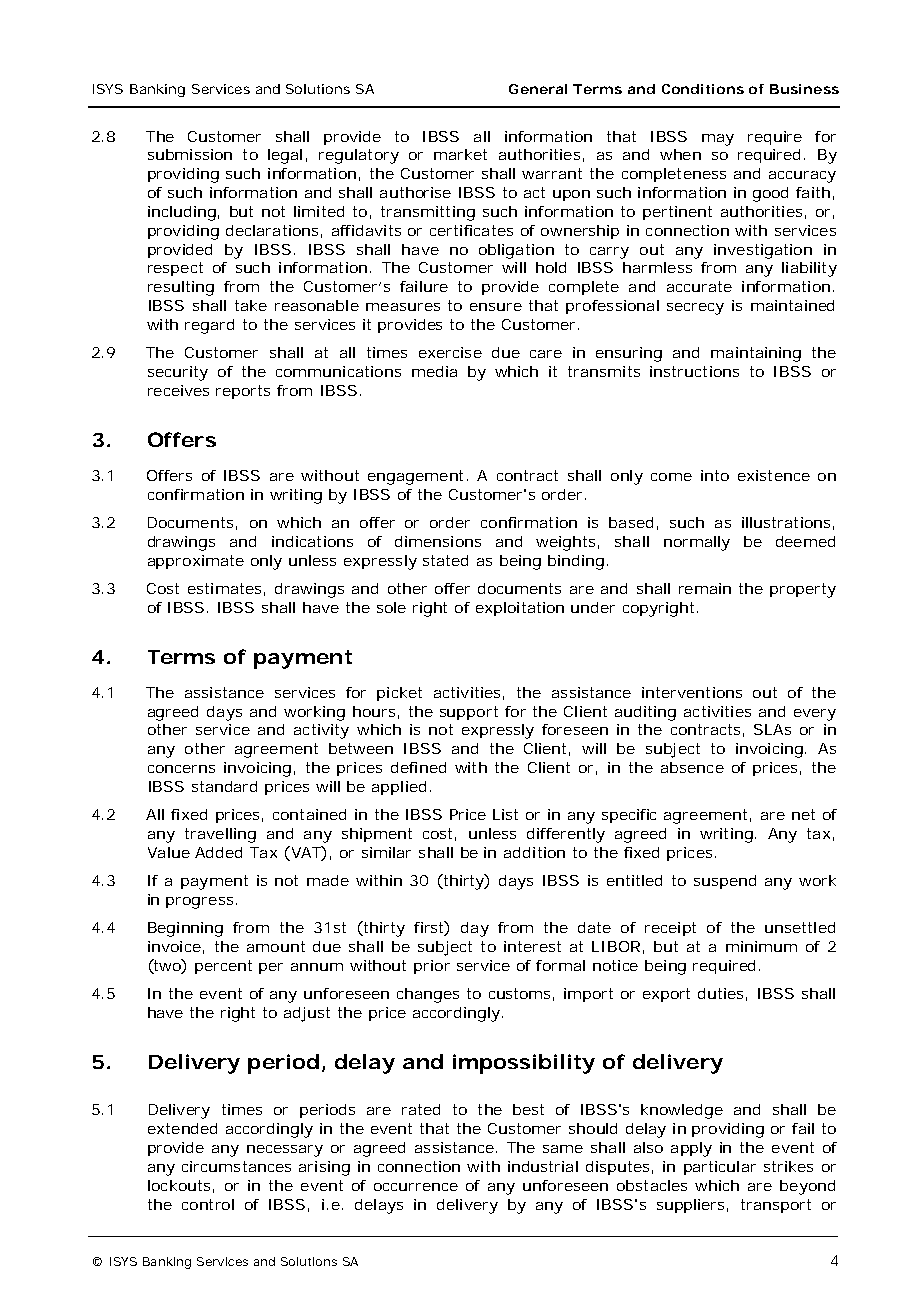  Describe the element at coordinates (415, 477) in the image. I see `engagement` at that location.
